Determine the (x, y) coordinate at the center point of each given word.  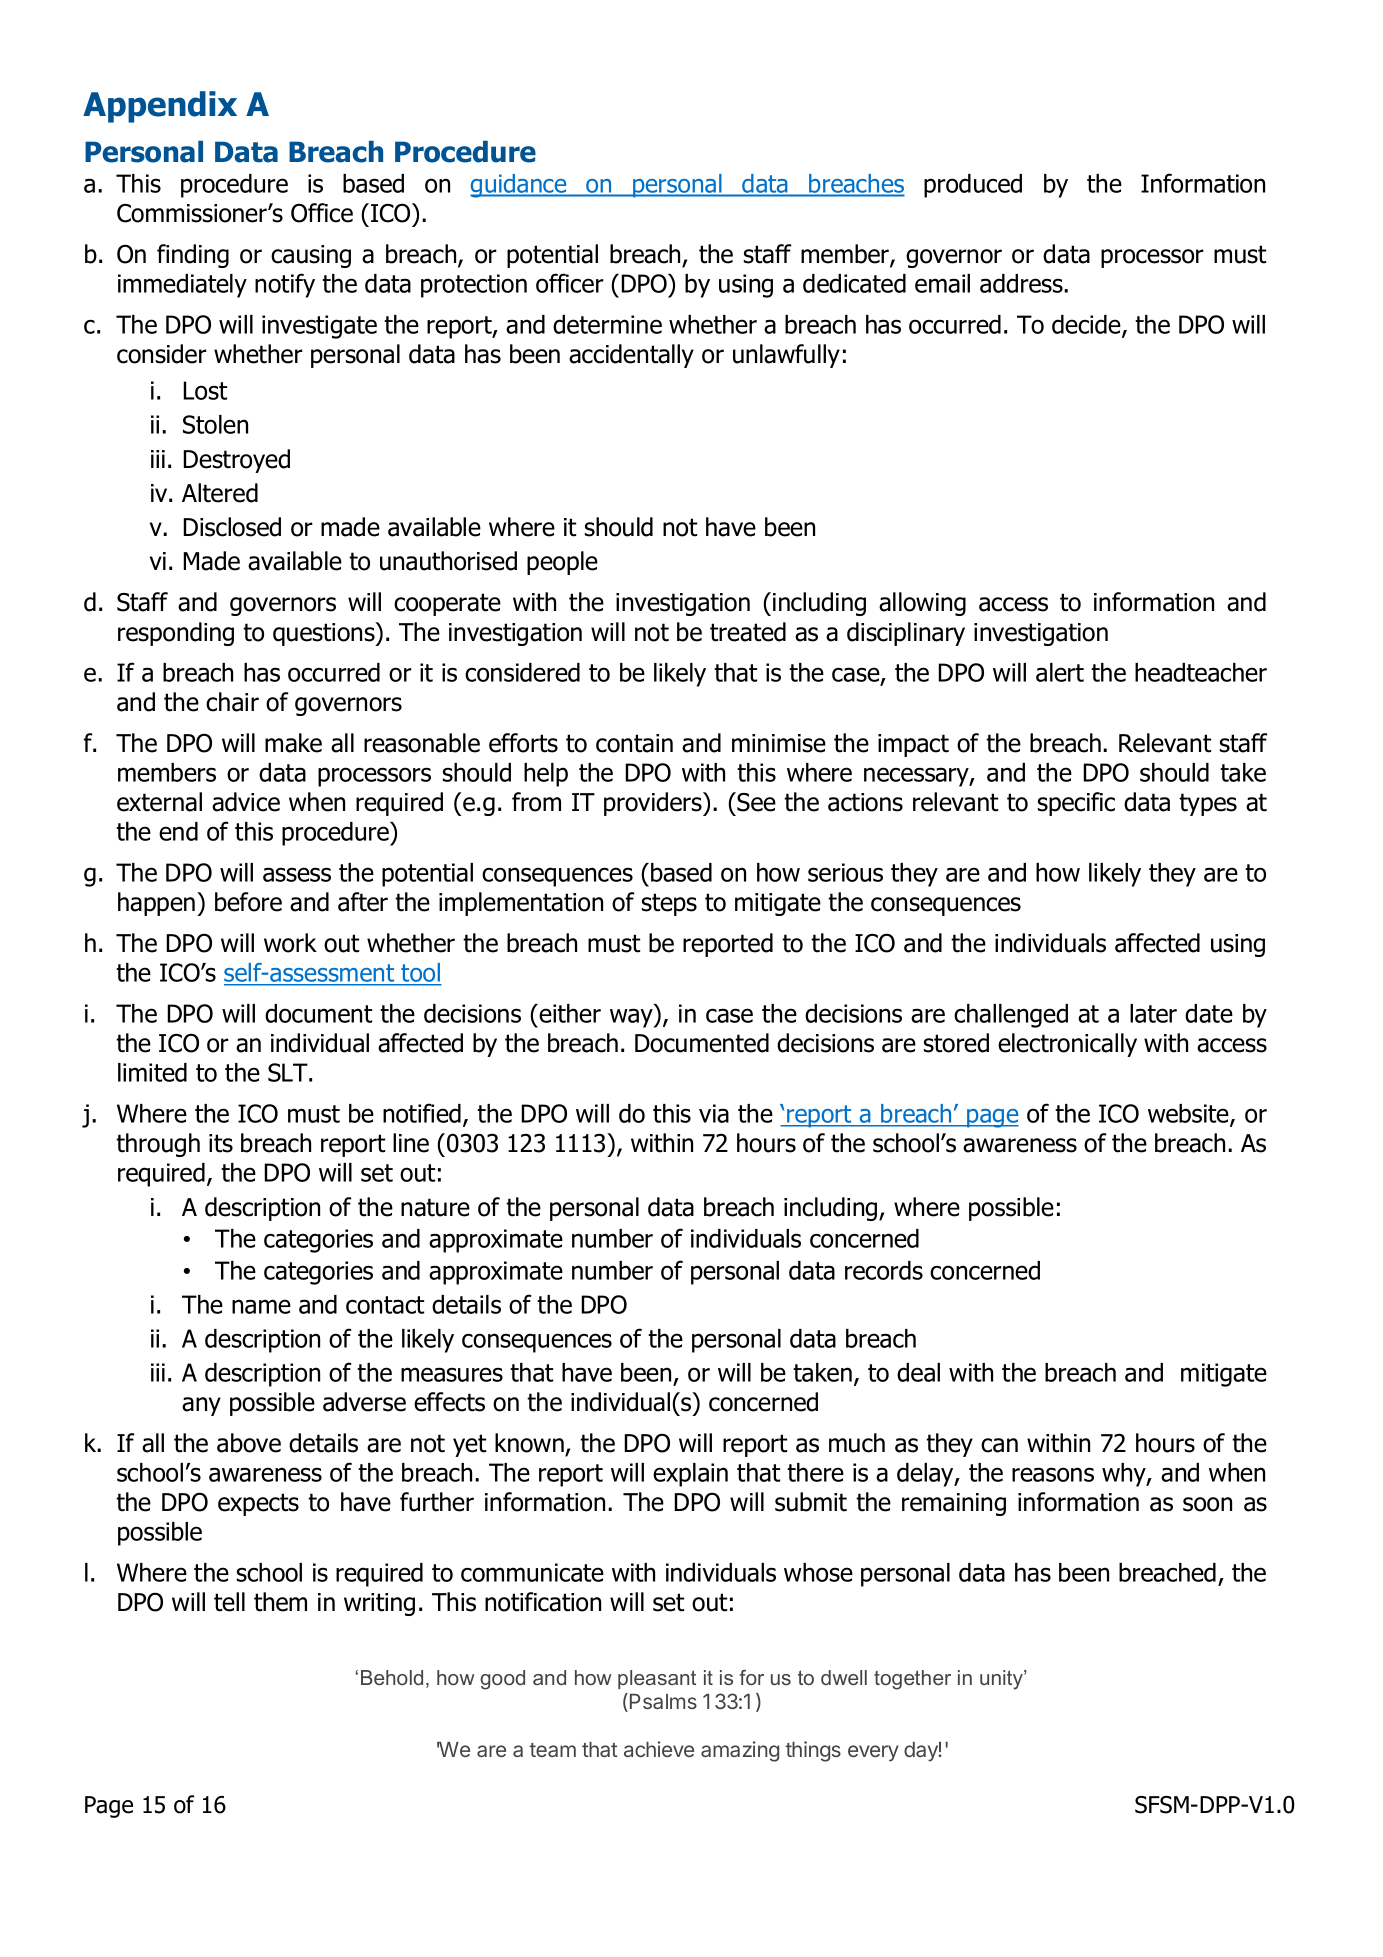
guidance (519, 186)
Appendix (160, 107)
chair (232, 702)
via (714, 1113)
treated (748, 632)
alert (1060, 672)
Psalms (663, 1701)
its (221, 1143)
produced (973, 186)
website (1189, 1115)
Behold (392, 1677)
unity (1002, 1680)
